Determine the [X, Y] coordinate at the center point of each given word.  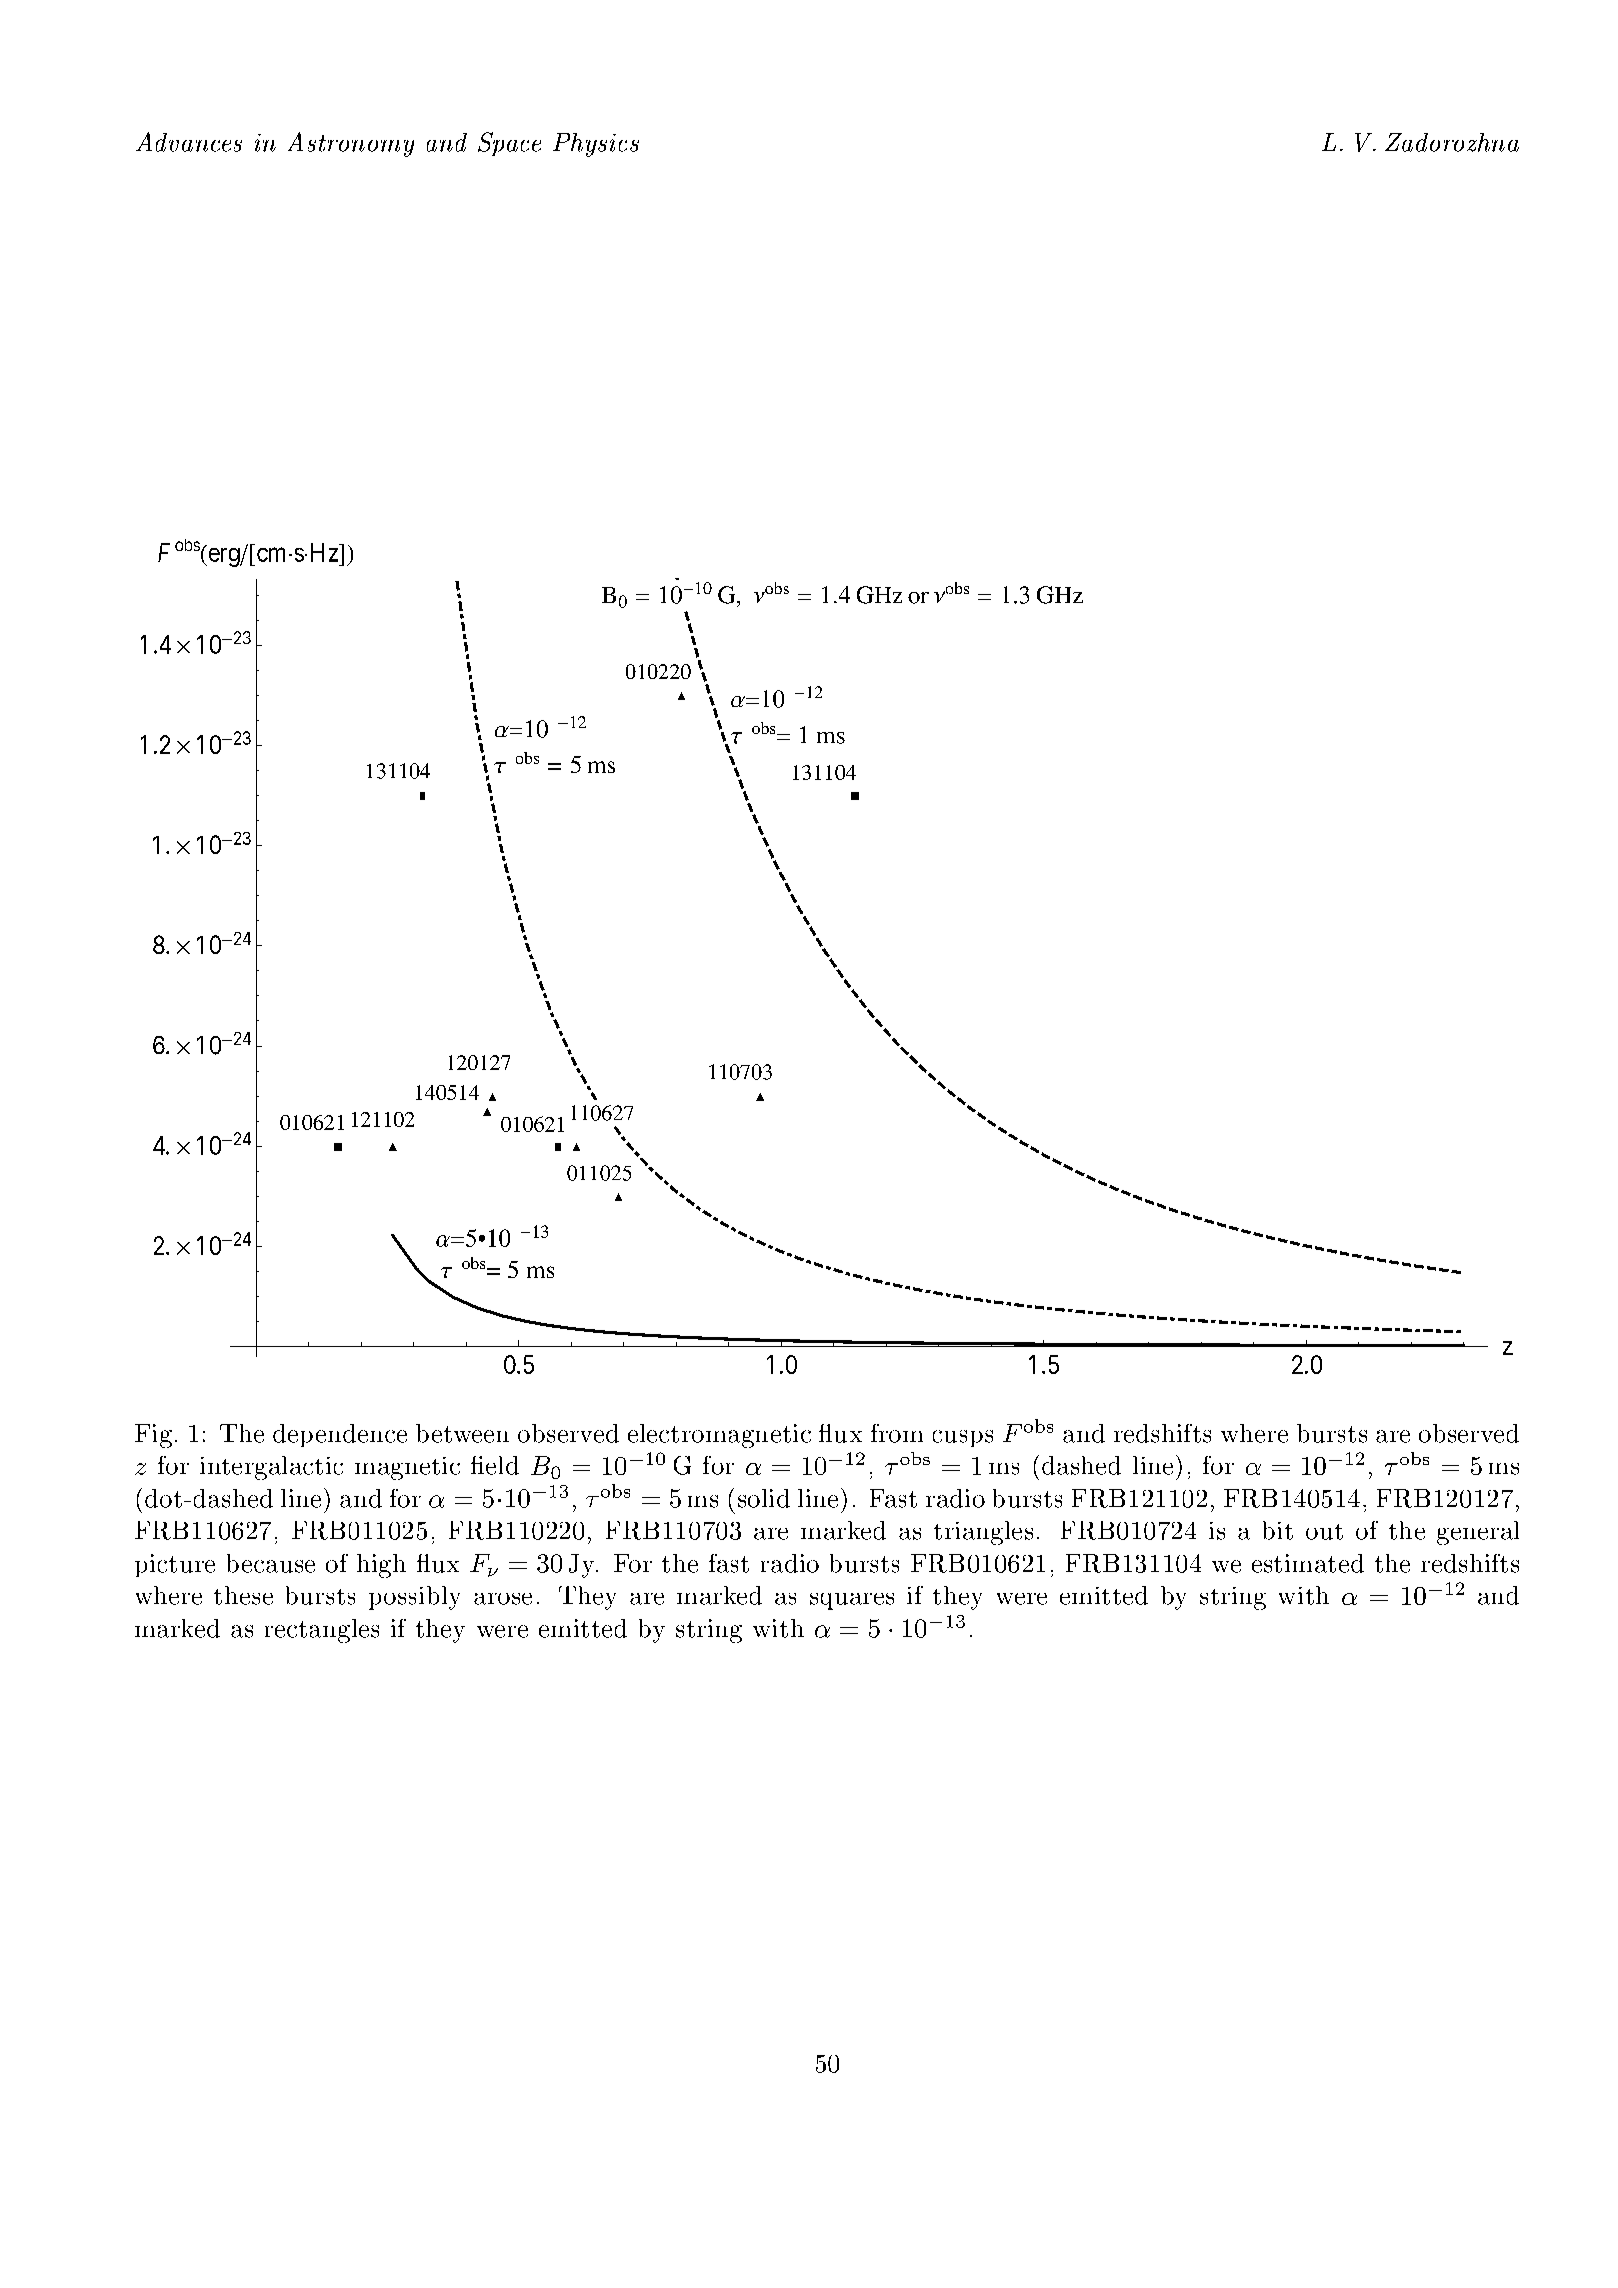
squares [852, 1601]
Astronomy [351, 144]
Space [509, 144]
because [271, 1563]
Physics [596, 145]
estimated [1308, 1563]
